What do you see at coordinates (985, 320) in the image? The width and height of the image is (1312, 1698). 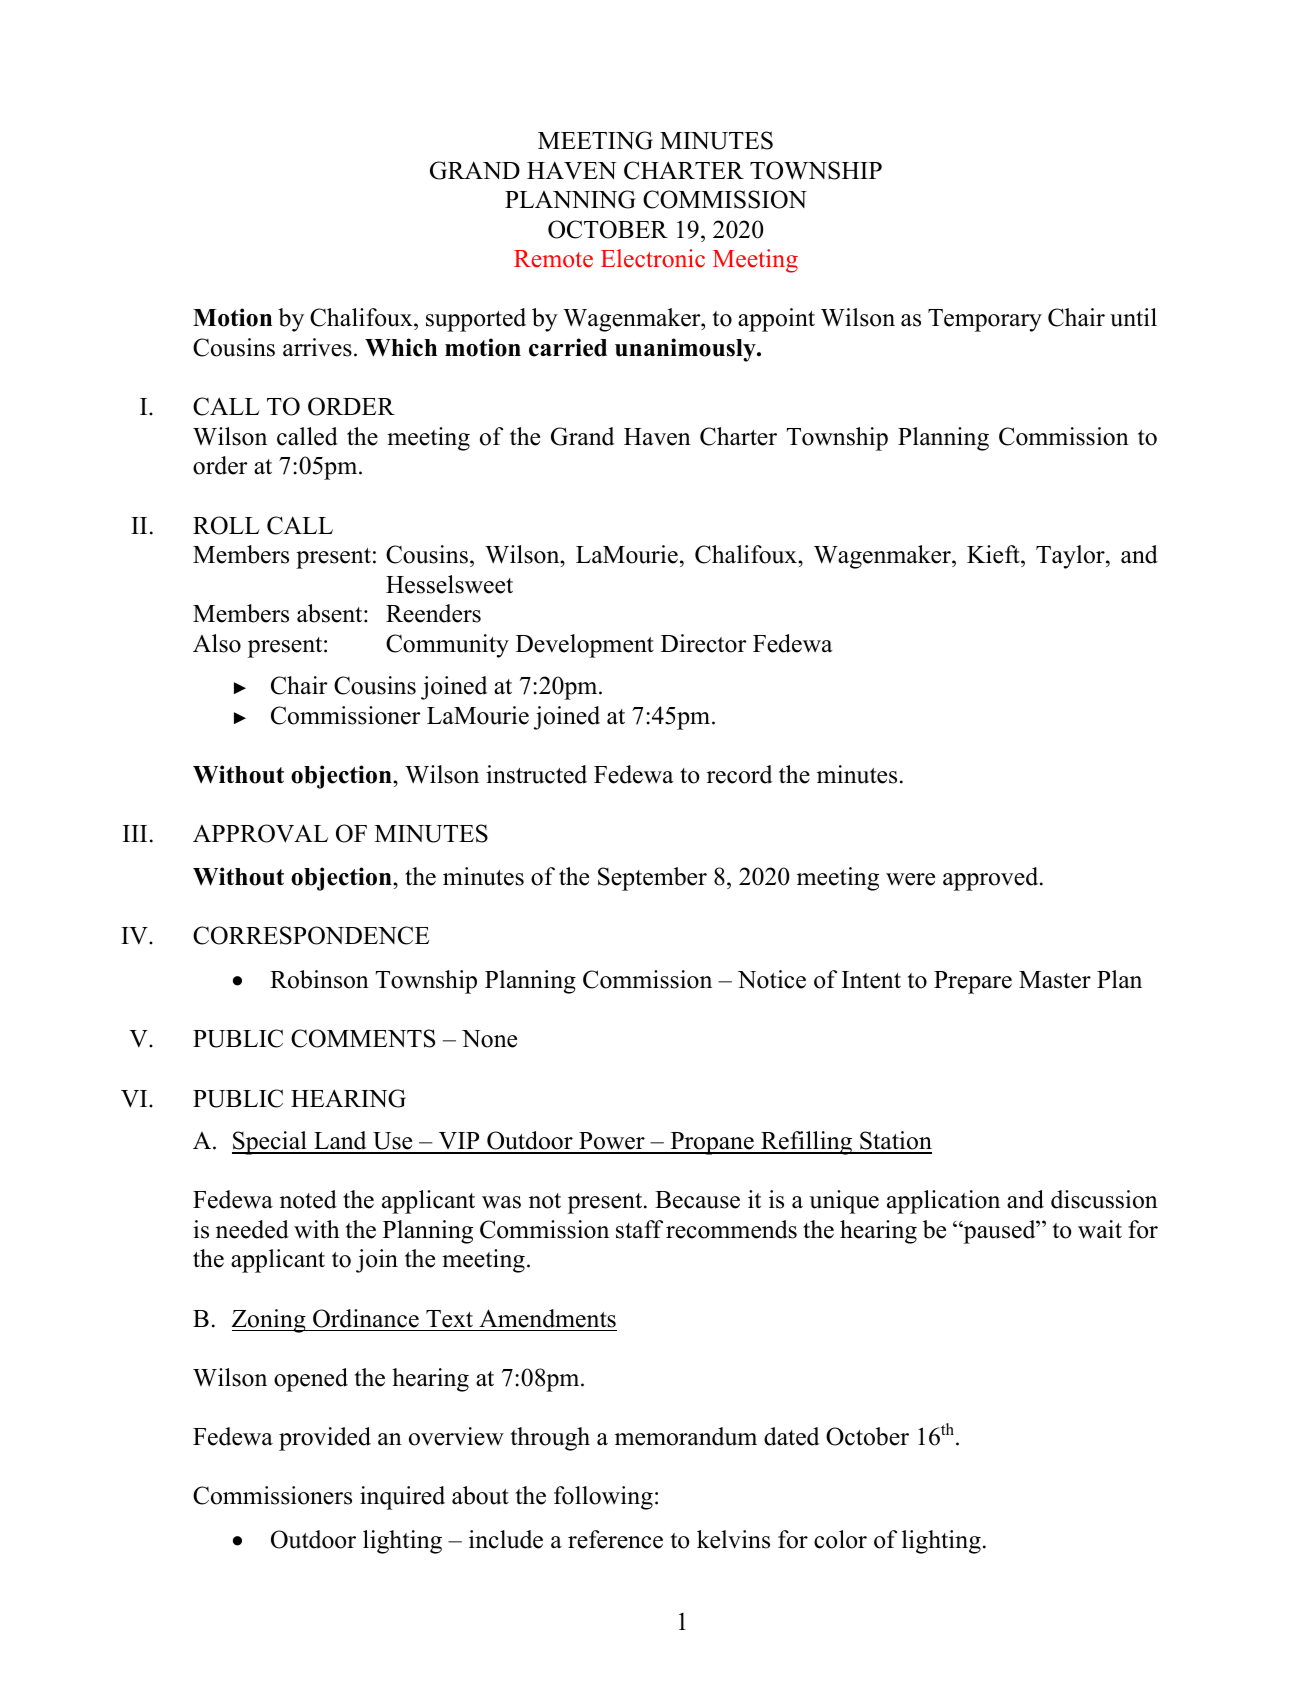 I see `Temporary` at bounding box center [985, 320].
